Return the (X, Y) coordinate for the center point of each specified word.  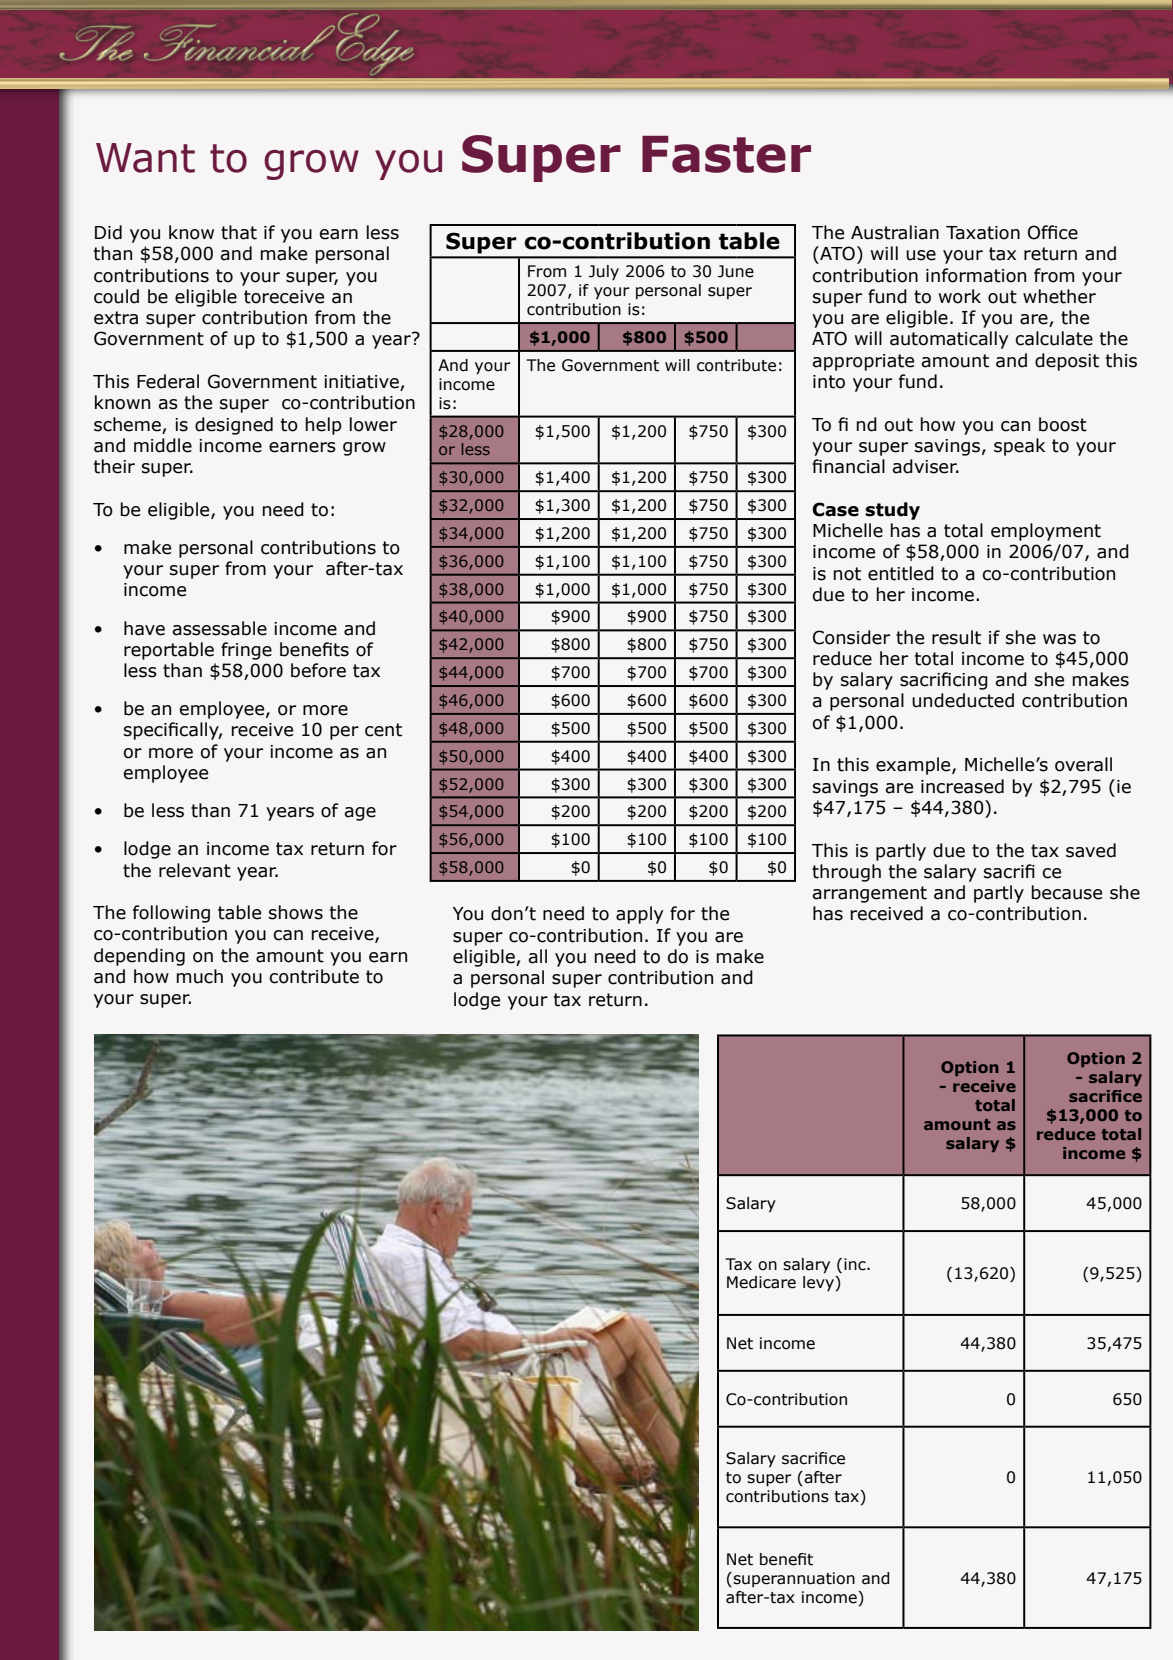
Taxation (983, 233)
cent (383, 730)
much (200, 976)
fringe (246, 651)
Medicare (761, 1282)
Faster (726, 154)
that (239, 232)
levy (819, 1283)
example (914, 766)
